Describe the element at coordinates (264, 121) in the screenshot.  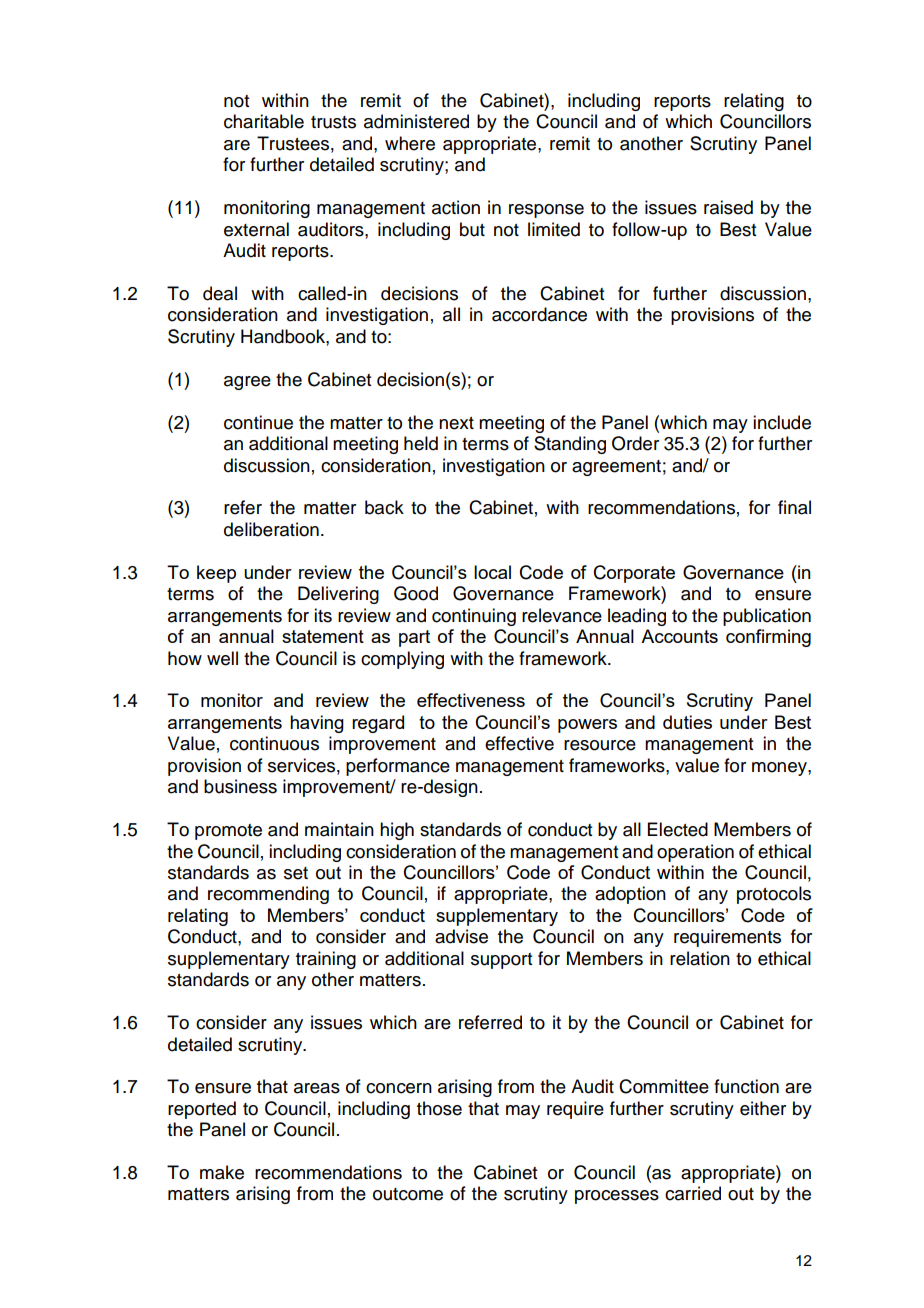
I see `charitable` at that location.
